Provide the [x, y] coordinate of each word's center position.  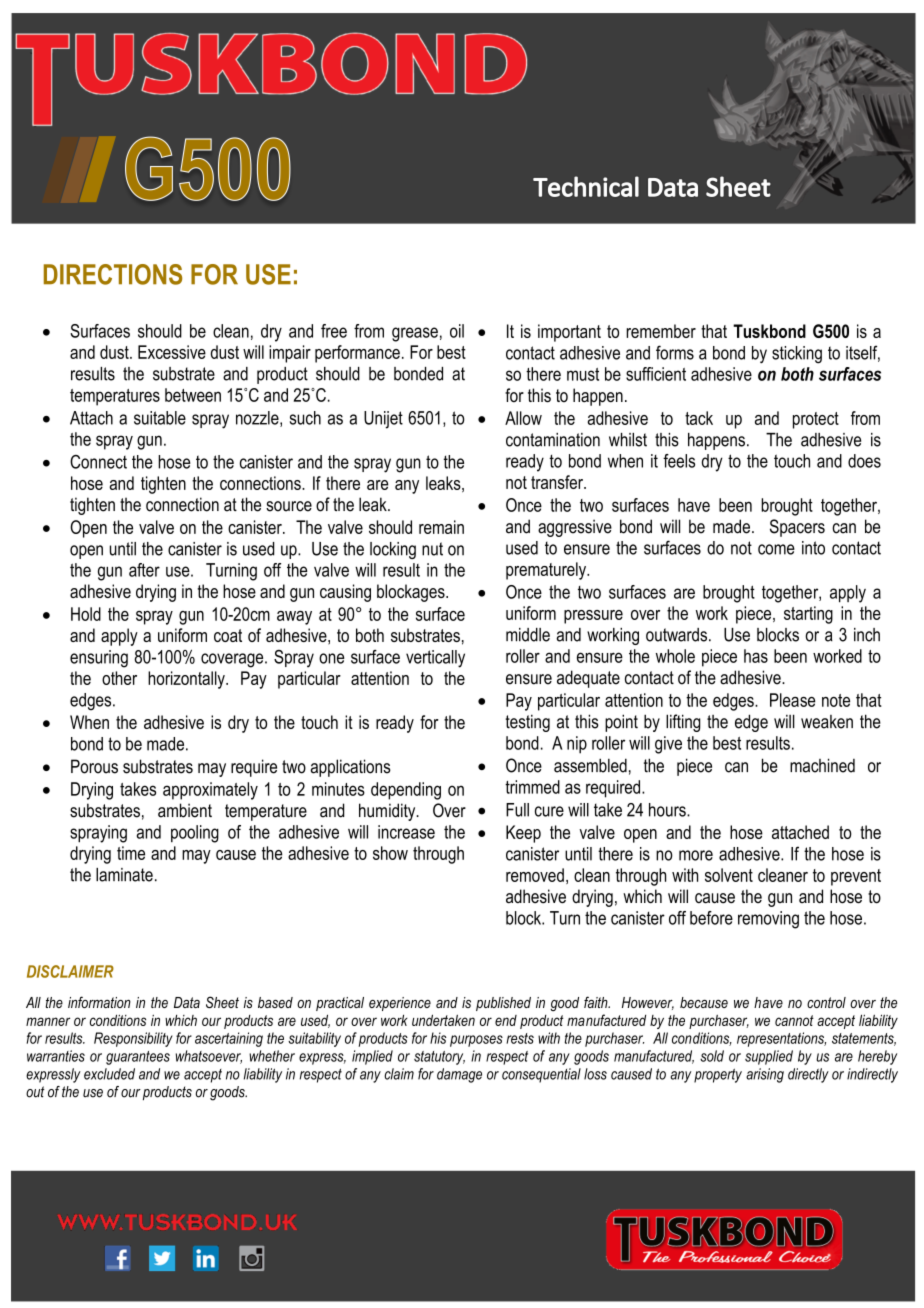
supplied [769, 1057]
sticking [797, 355]
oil [457, 331]
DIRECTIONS [113, 274]
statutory [439, 1058]
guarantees [138, 1058]
